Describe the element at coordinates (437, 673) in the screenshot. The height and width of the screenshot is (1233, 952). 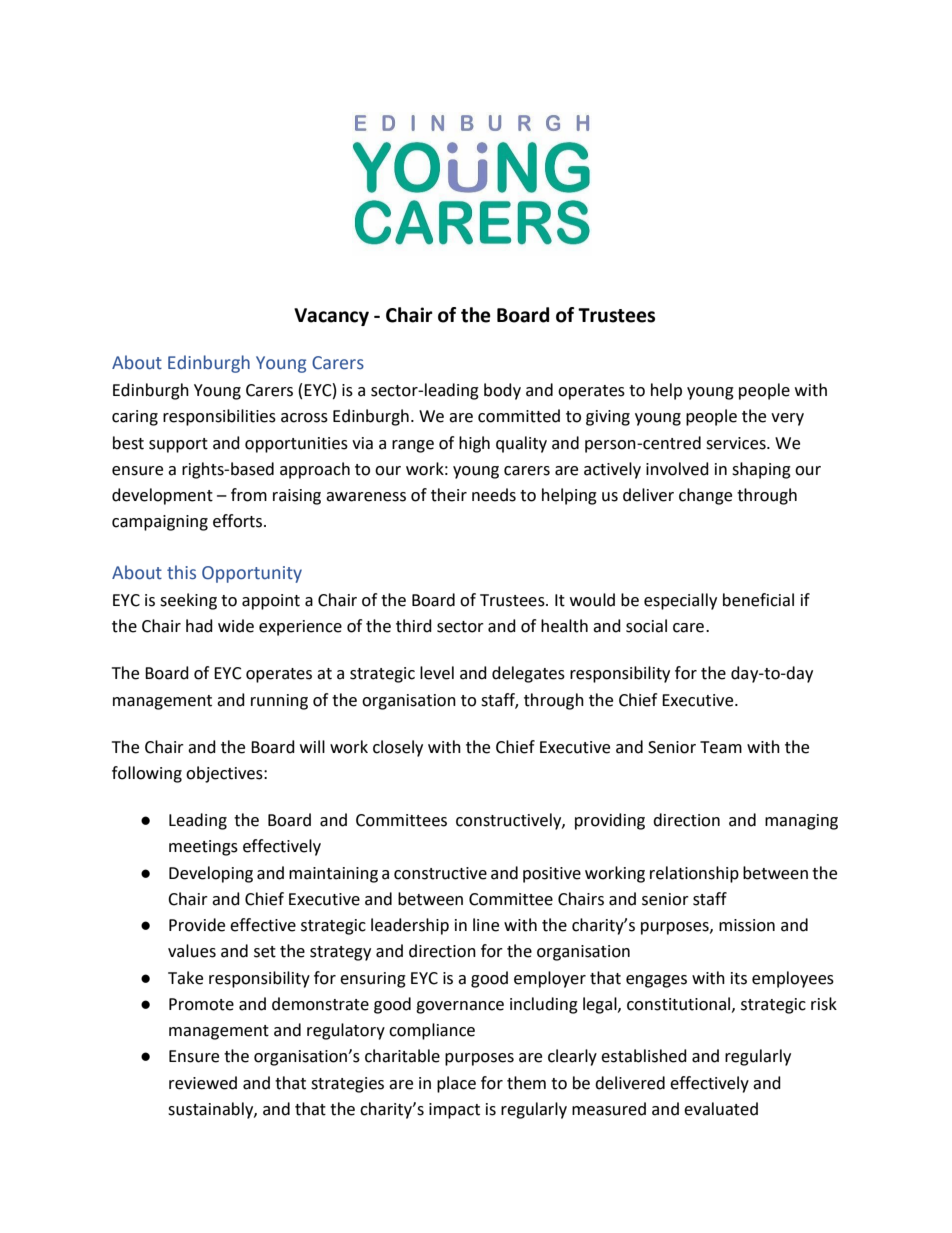
I see `level` at that location.
